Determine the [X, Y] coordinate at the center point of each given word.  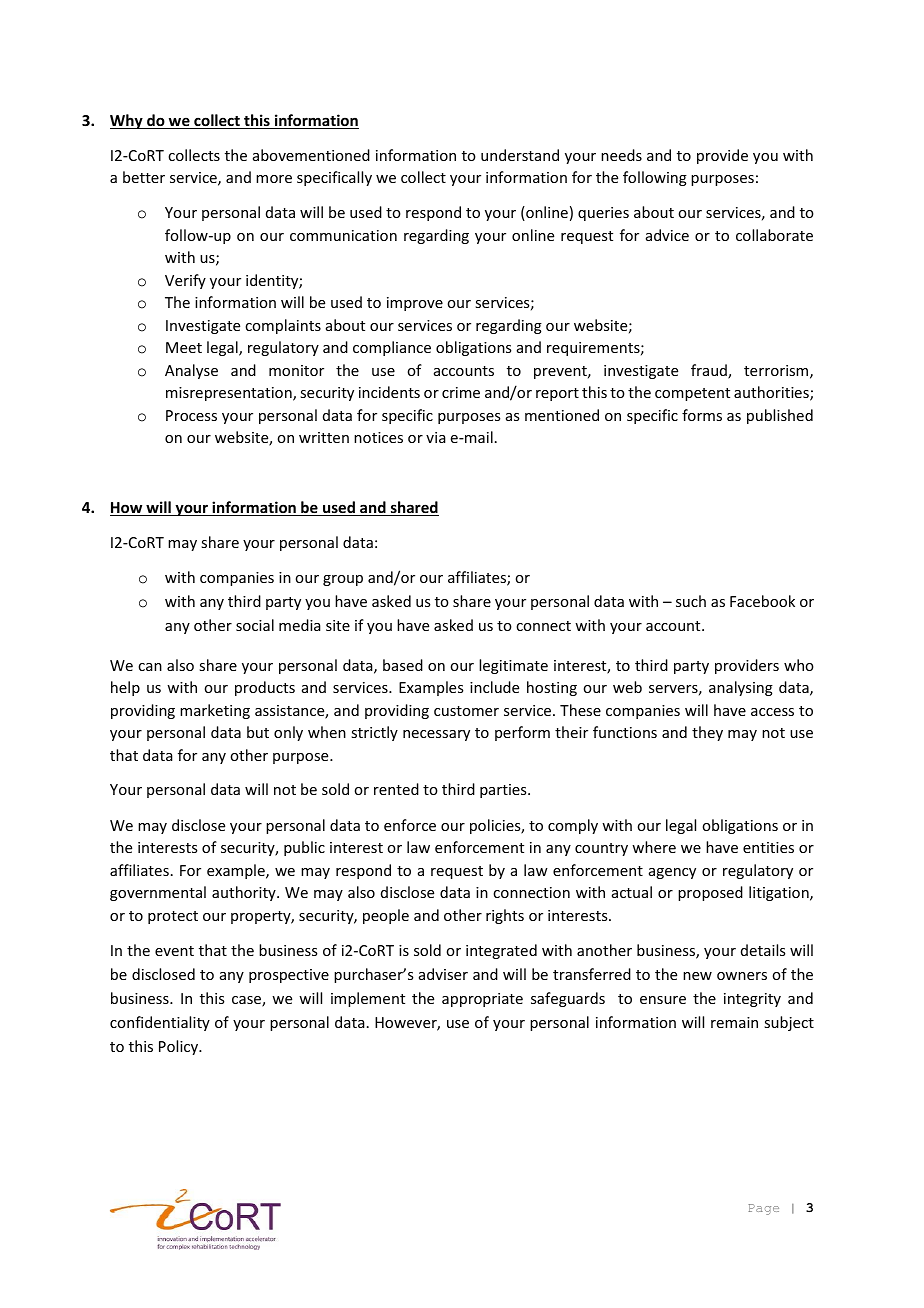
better [144, 177]
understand [520, 155]
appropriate [482, 1000]
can [150, 667]
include [494, 687]
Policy [179, 1047]
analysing [741, 688]
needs [621, 155]
